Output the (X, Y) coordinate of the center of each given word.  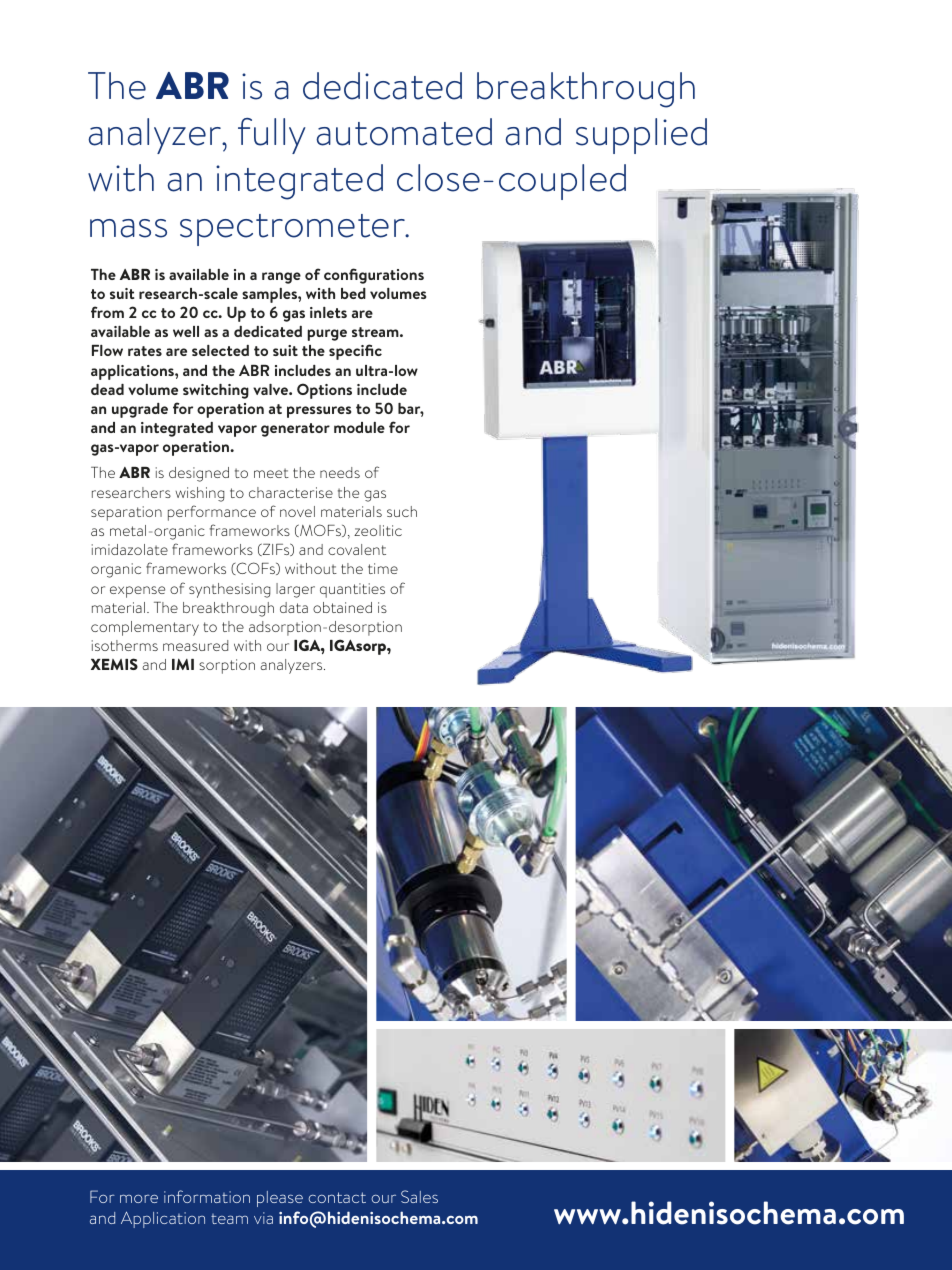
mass (128, 228)
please (280, 1199)
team (229, 1219)
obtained (342, 607)
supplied (641, 136)
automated (404, 132)
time (383, 568)
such (402, 511)
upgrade (140, 410)
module (359, 427)
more (139, 1198)
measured (195, 645)
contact (337, 1197)
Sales (419, 1196)
